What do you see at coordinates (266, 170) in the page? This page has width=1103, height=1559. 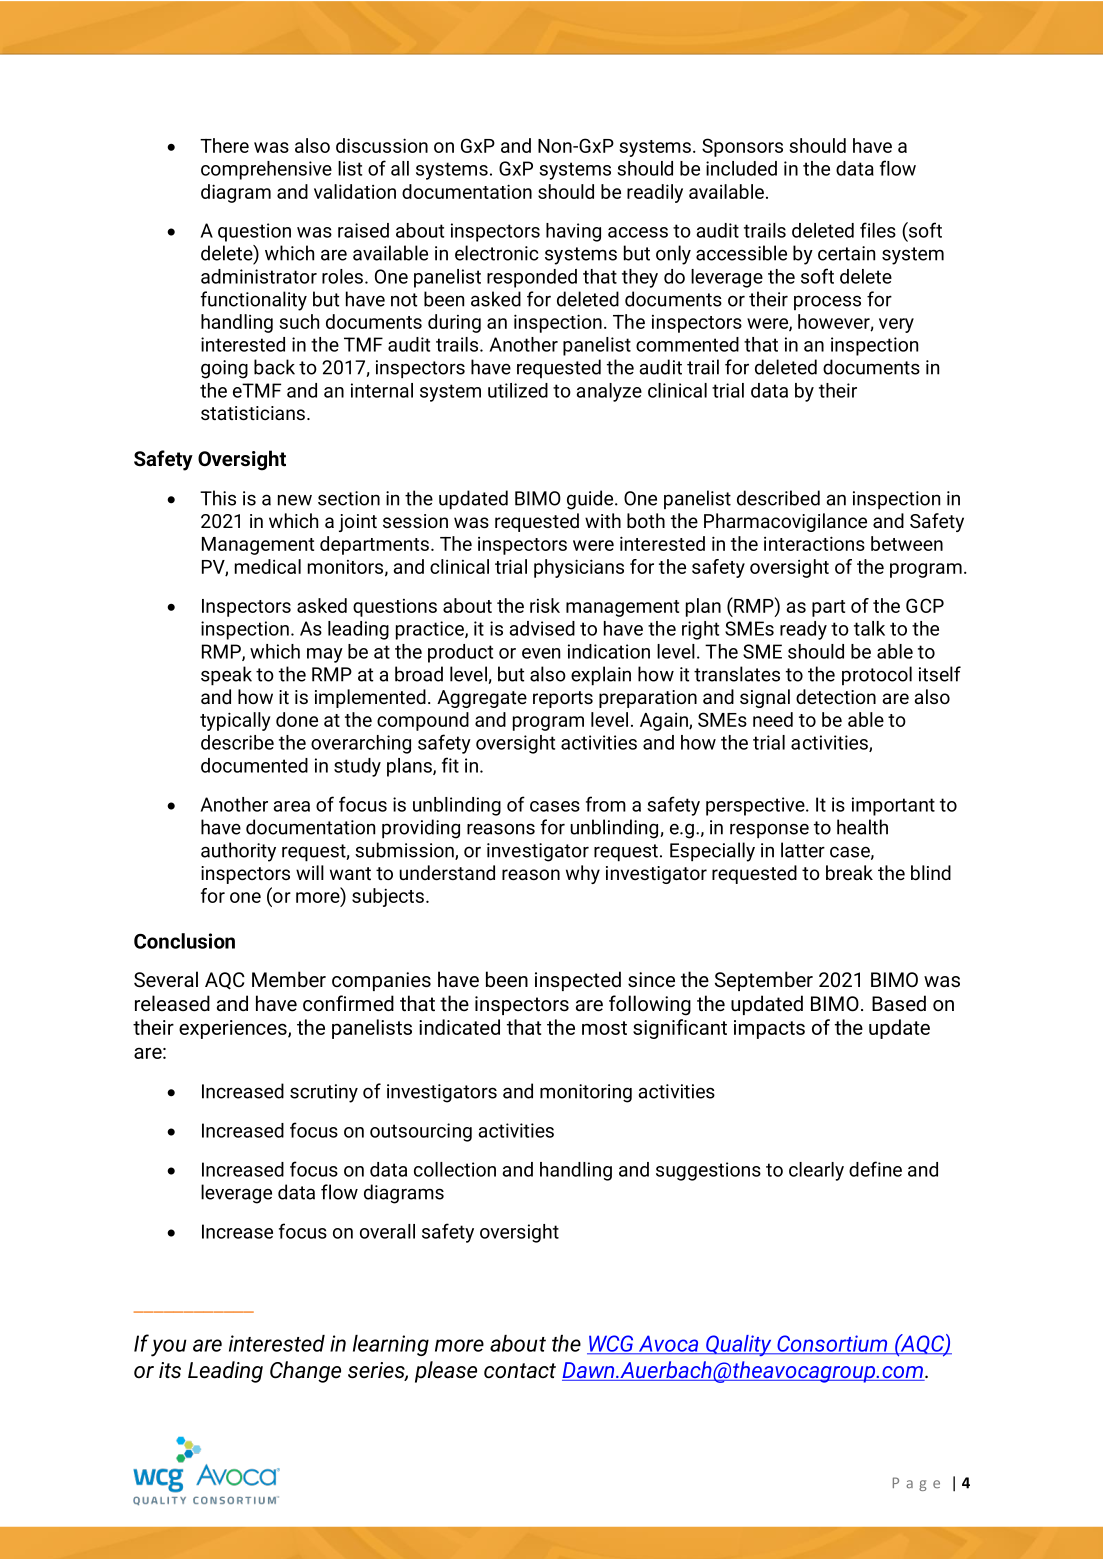 I see `comprehensive` at bounding box center [266, 170].
